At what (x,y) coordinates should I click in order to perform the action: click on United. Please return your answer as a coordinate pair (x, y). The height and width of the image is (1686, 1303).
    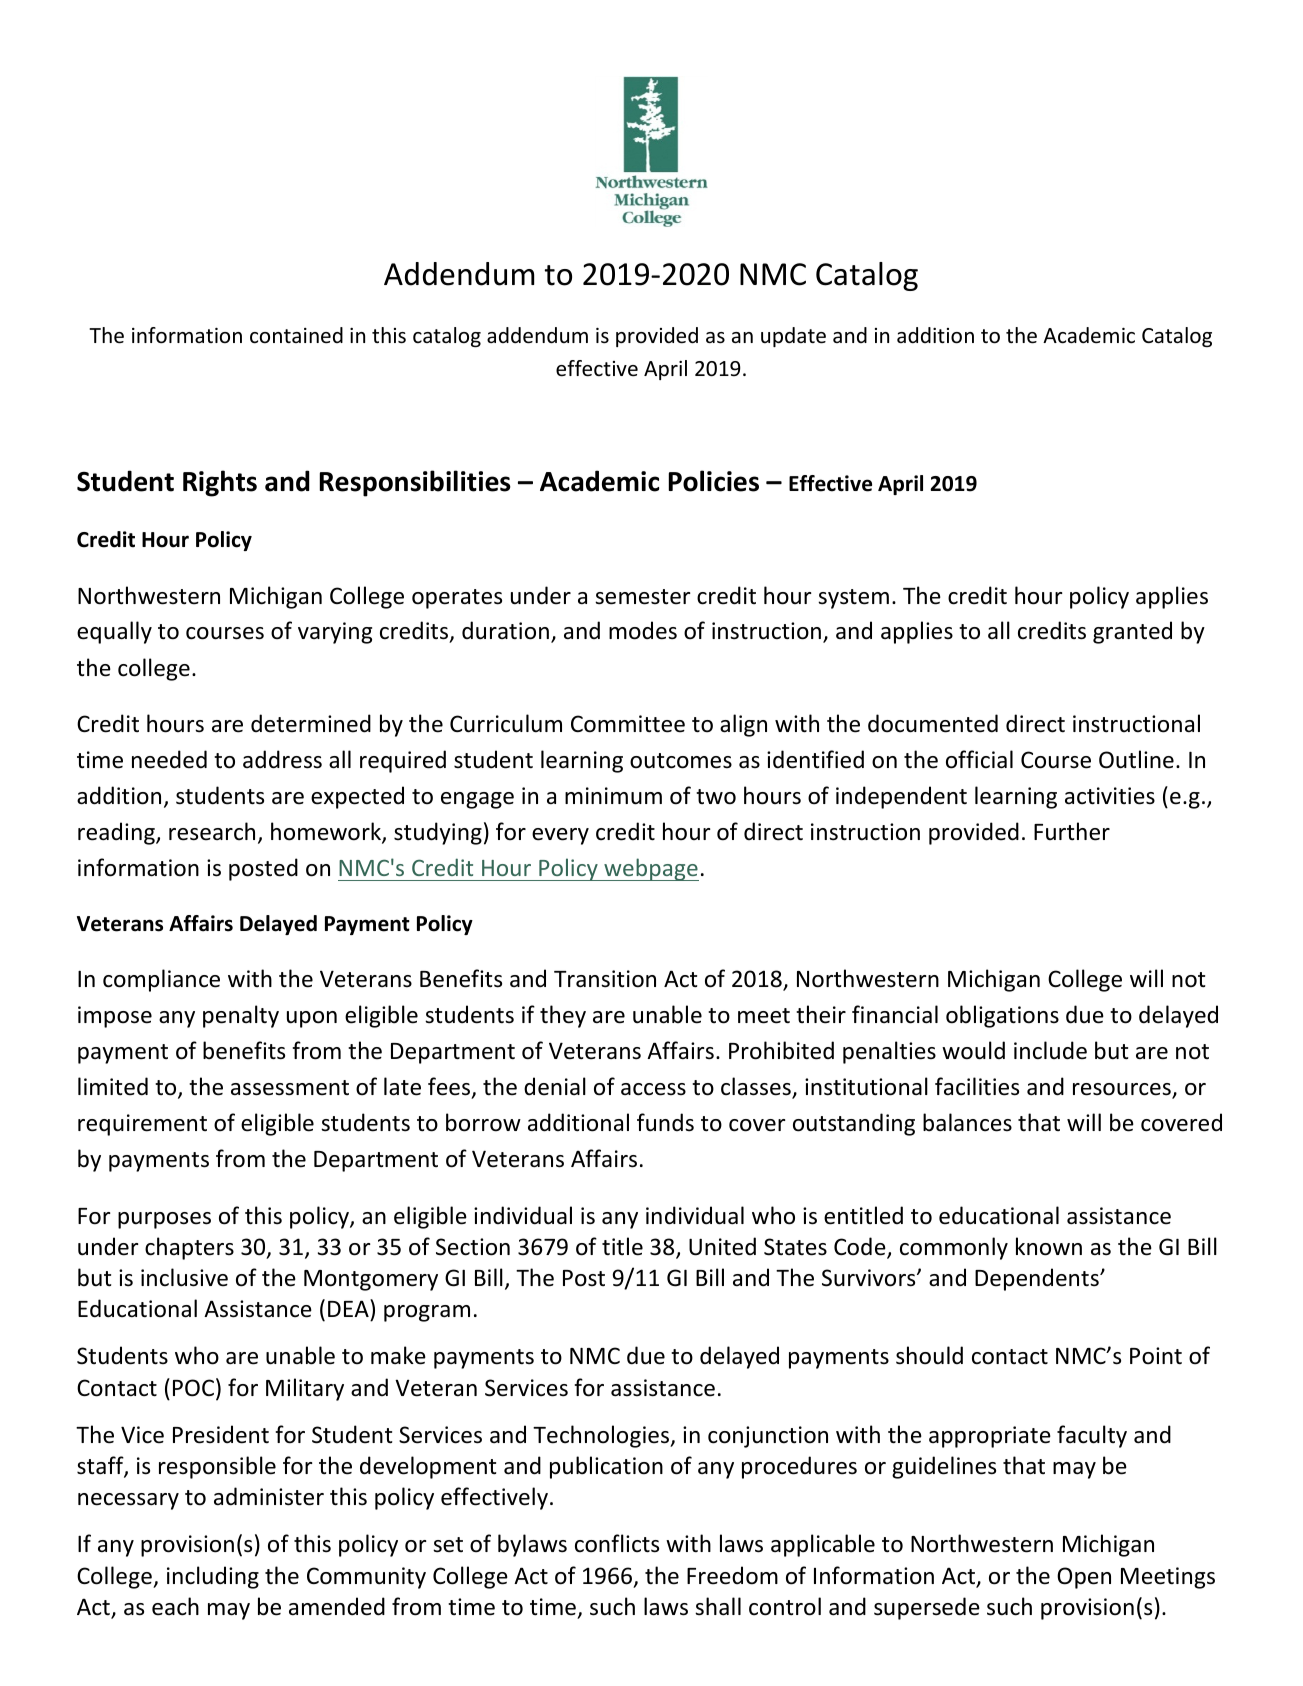
    Looking at the image, I should click on (722, 1246).
